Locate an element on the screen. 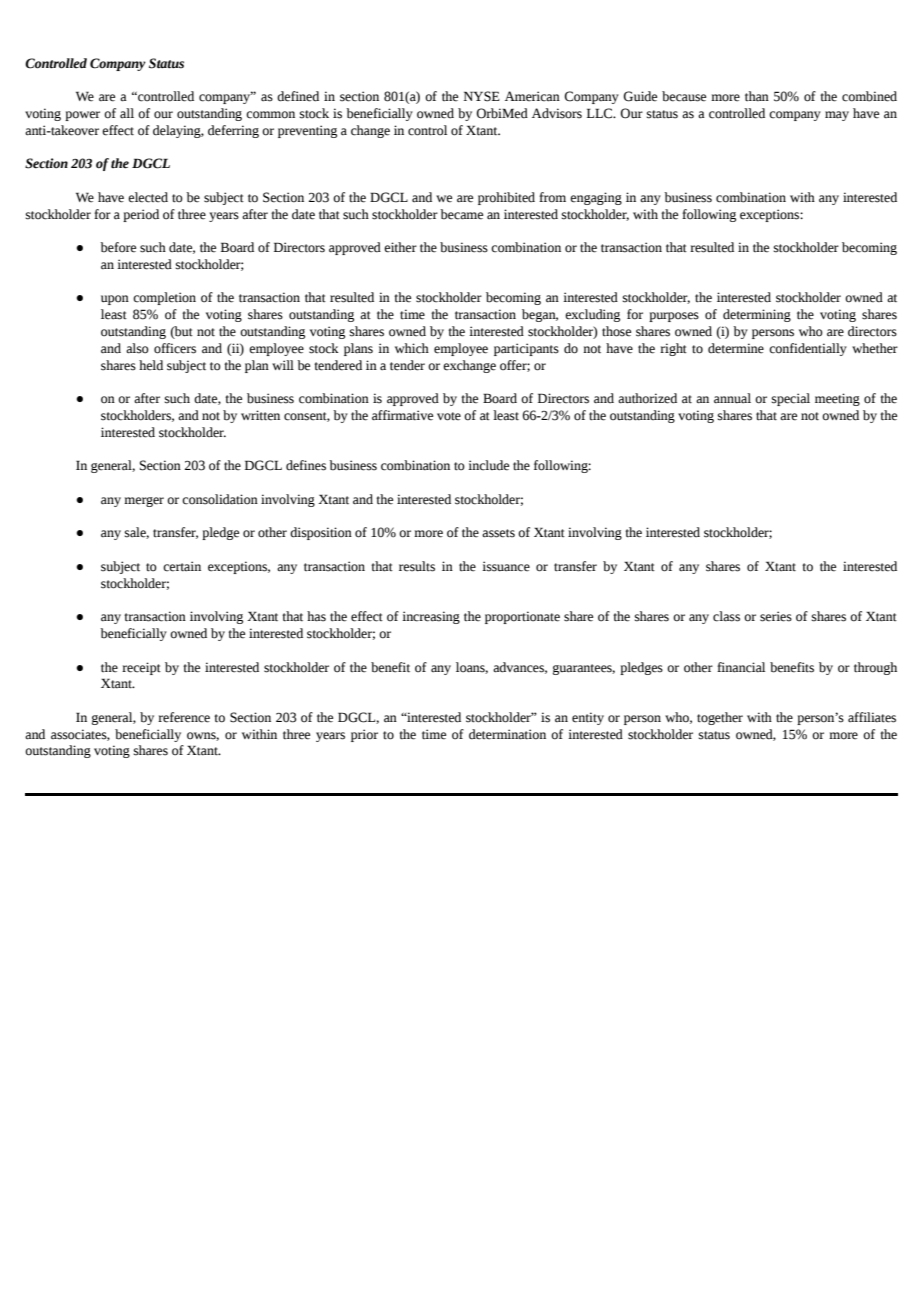  officers is located at coordinates (175, 348).
